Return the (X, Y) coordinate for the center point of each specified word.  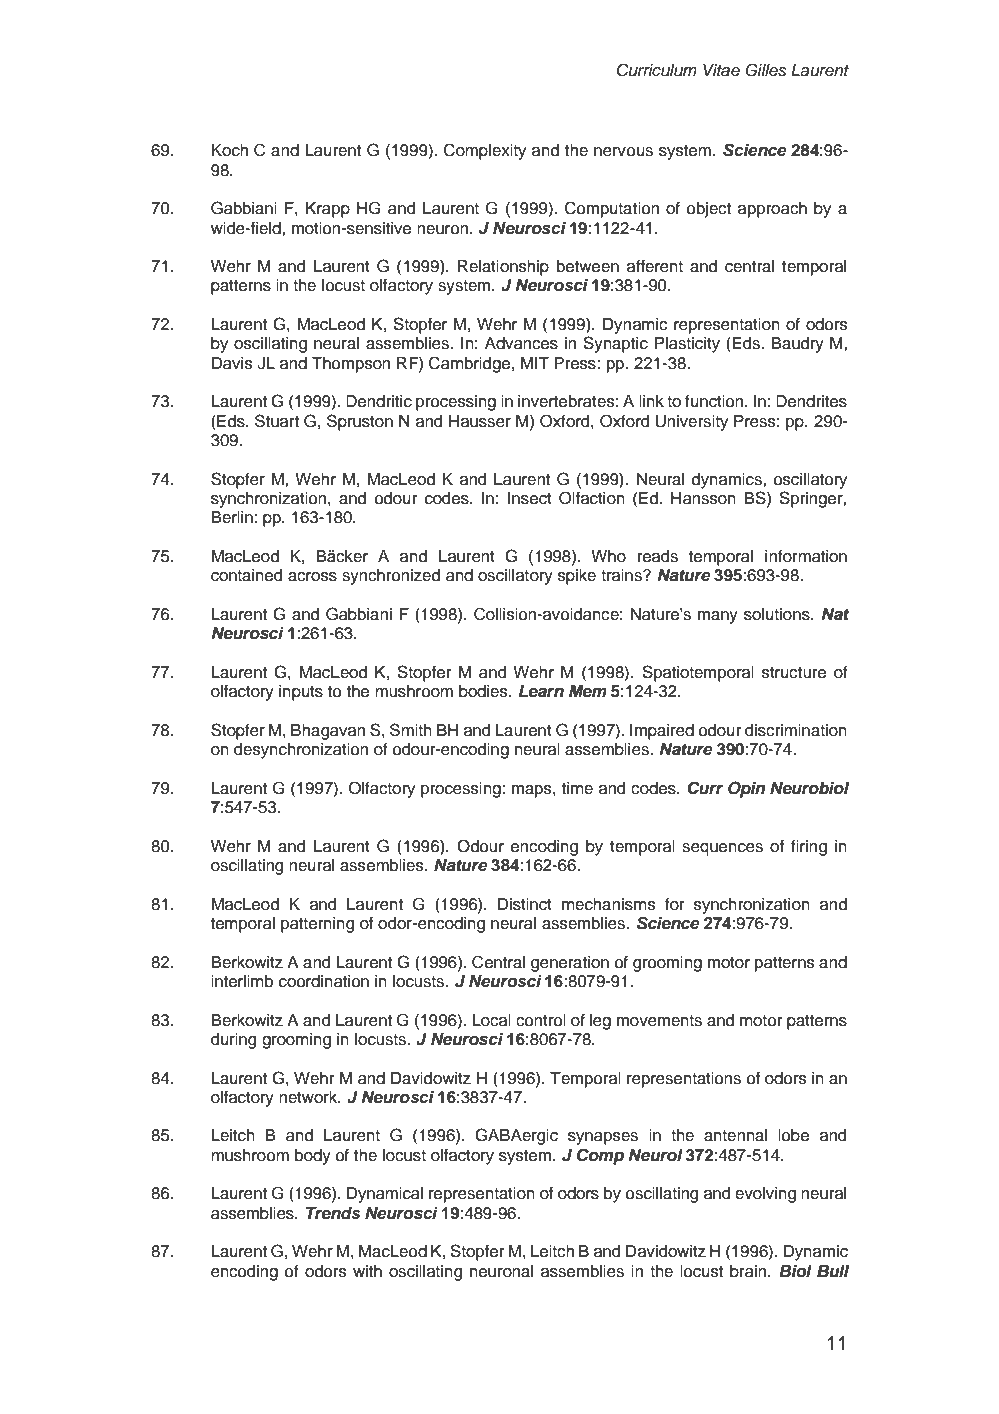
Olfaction (592, 498)
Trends (333, 1213)
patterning (317, 925)
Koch (230, 150)
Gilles (766, 70)
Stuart (277, 421)
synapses (603, 1138)
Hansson (703, 498)
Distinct (525, 904)
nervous (623, 152)
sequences (722, 849)
